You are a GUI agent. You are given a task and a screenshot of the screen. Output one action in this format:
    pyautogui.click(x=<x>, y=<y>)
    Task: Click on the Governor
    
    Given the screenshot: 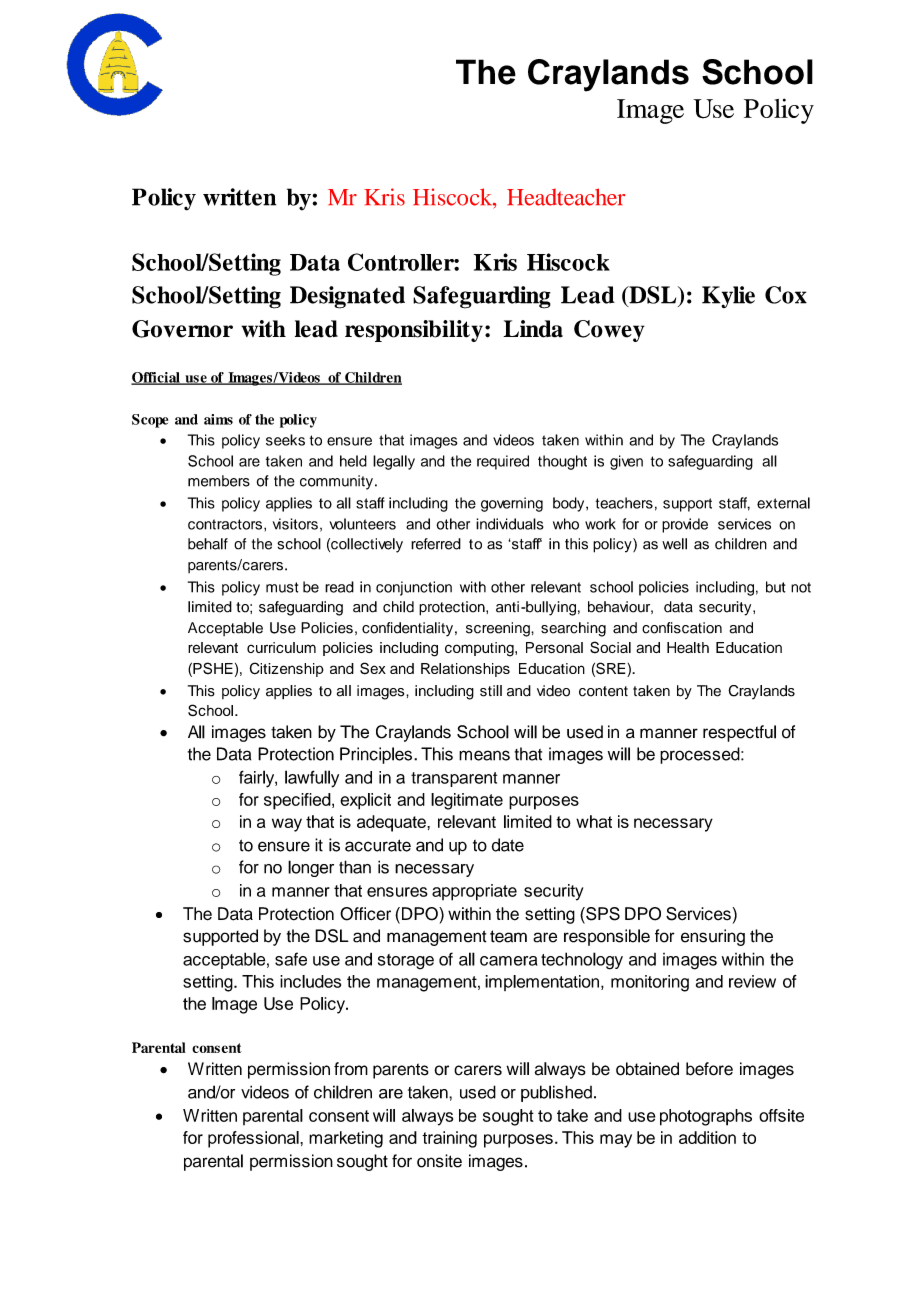 What is the action you would take?
    pyautogui.click(x=182, y=329)
